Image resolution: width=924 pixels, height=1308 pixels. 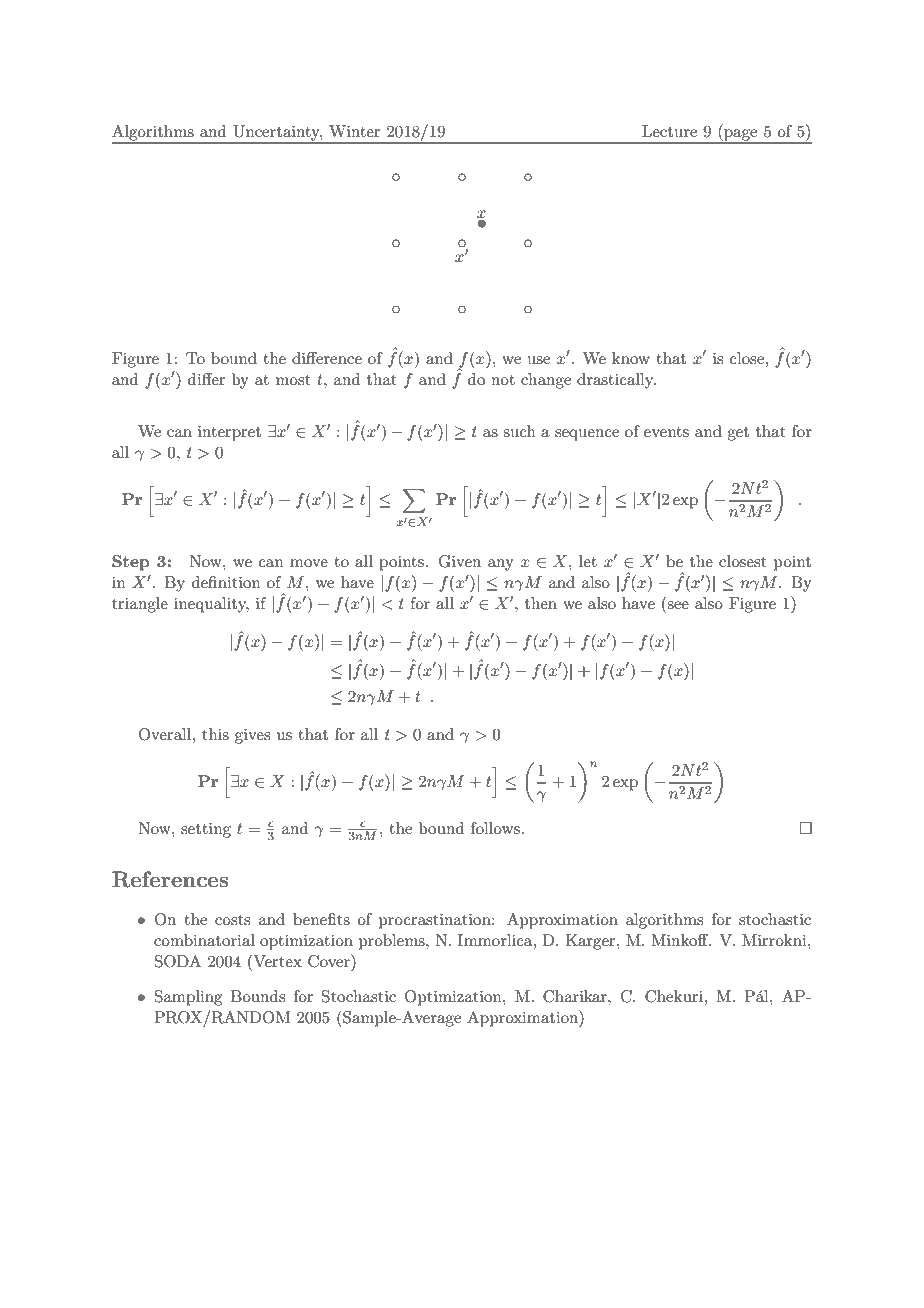 What do you see at coordinates (436, 921) in the document?
I see `procrastination` at bounding box center [436, 921].
